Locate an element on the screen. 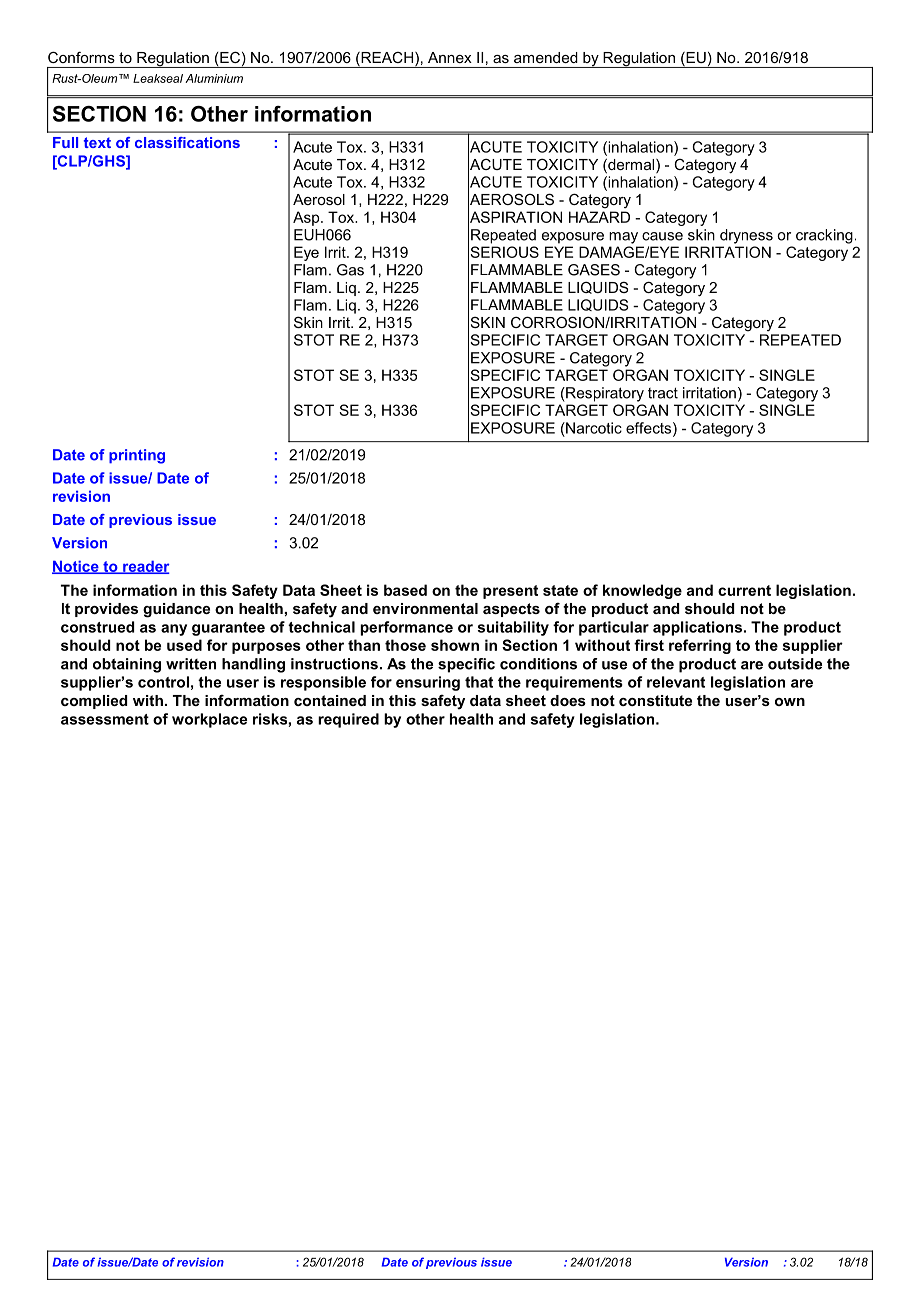 This screenshot has height=1308, width=924. control is located at coordinates (163, 682).
